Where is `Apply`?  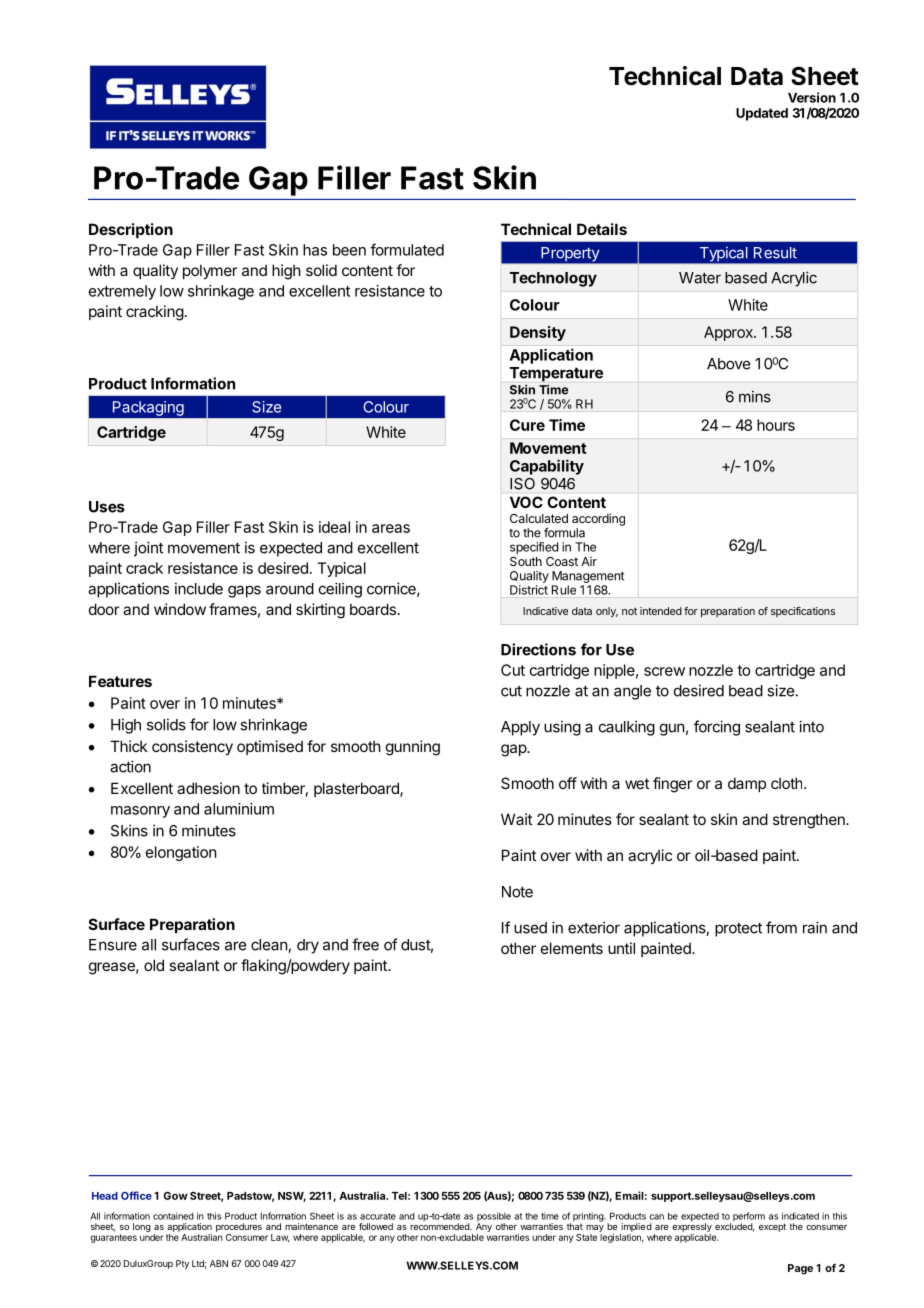
Apply is located at coordinates (520, 728).
